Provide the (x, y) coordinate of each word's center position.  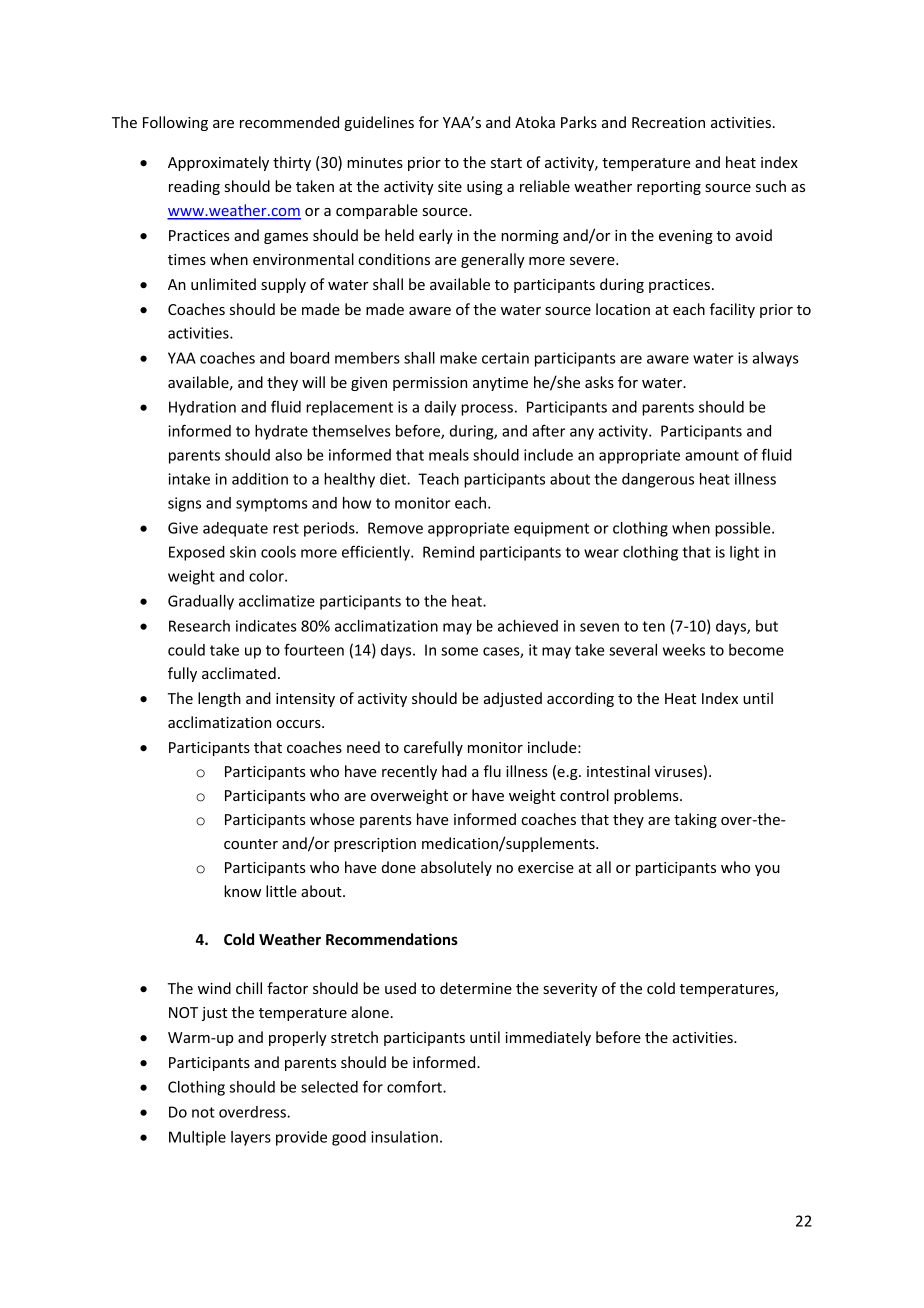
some (459, 651)
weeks (684, 650)
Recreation (668, 122)
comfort (415, 1086)
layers (251, 1138)
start (506, 163)
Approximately (218, 163)
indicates (266, 626)
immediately (548, 1038)
